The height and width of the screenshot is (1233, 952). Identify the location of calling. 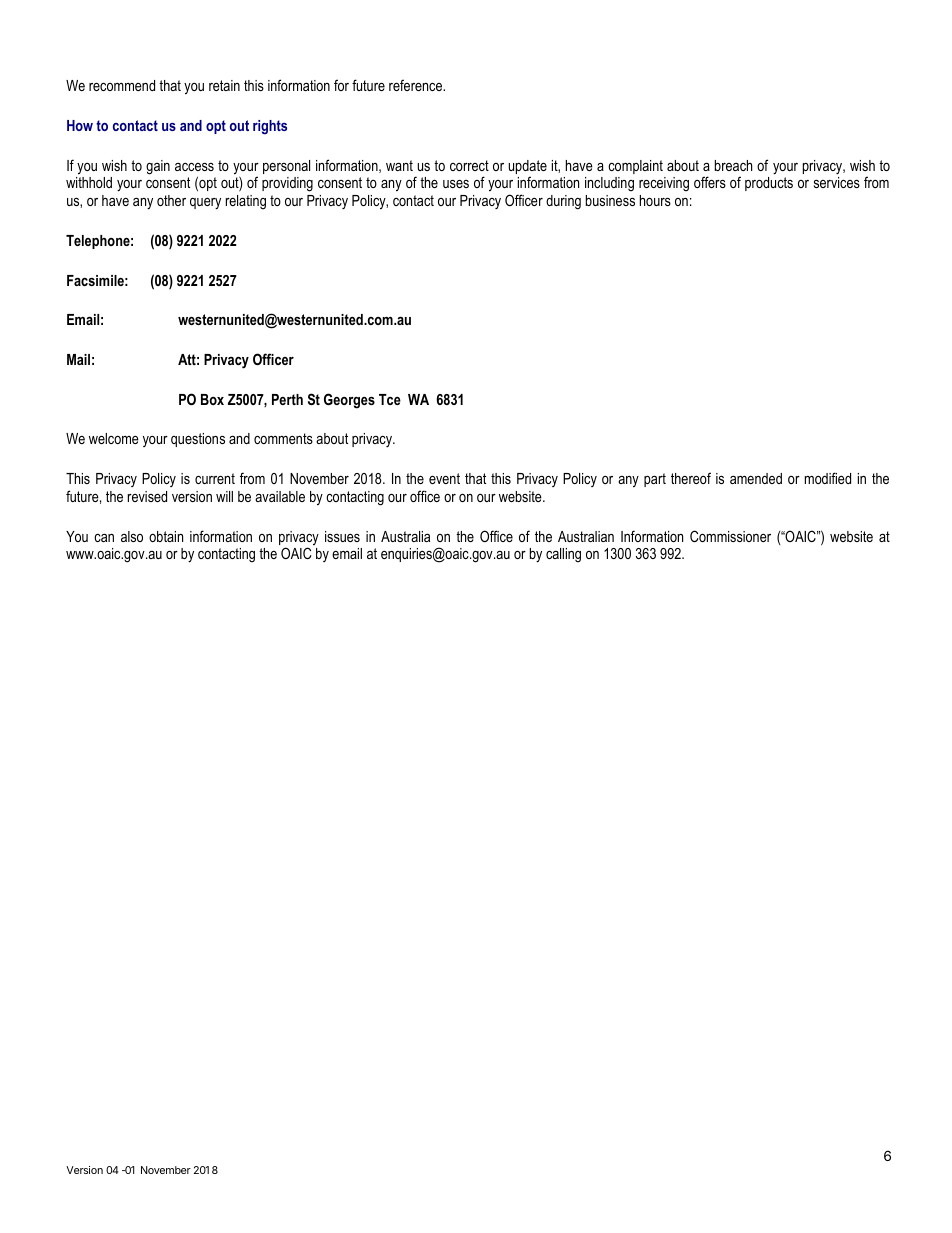
(563, 555).
